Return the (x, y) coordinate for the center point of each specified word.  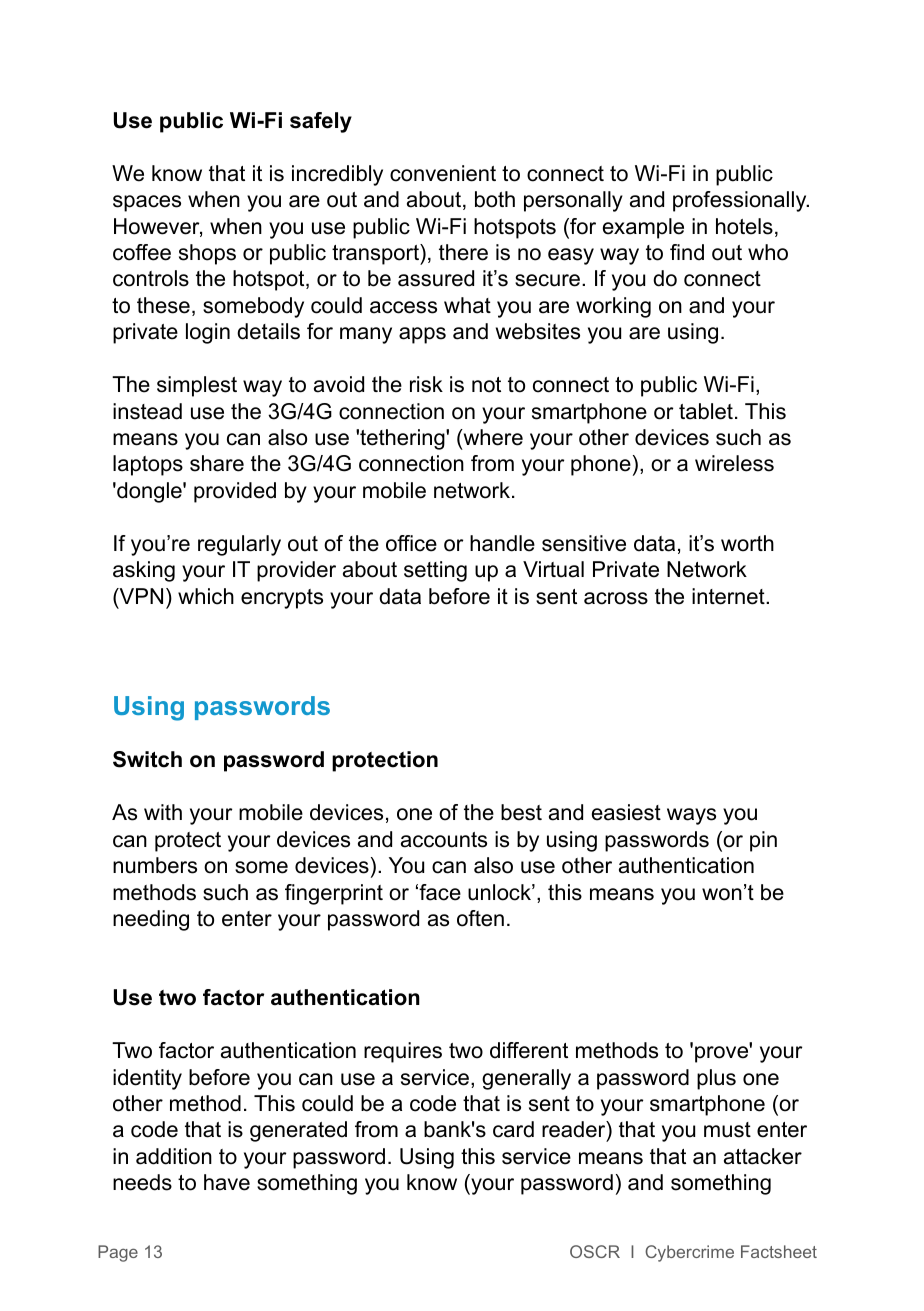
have (227, 1182)
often (480, 918)
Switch (147, 759)
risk (426, 384)
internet (729, 596)
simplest (197, 386)
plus (716, 1079)
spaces (147, 203)
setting (435, 571)
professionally (741, 201)
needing (151, 920)
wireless (734, 463)
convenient (443, 173)
